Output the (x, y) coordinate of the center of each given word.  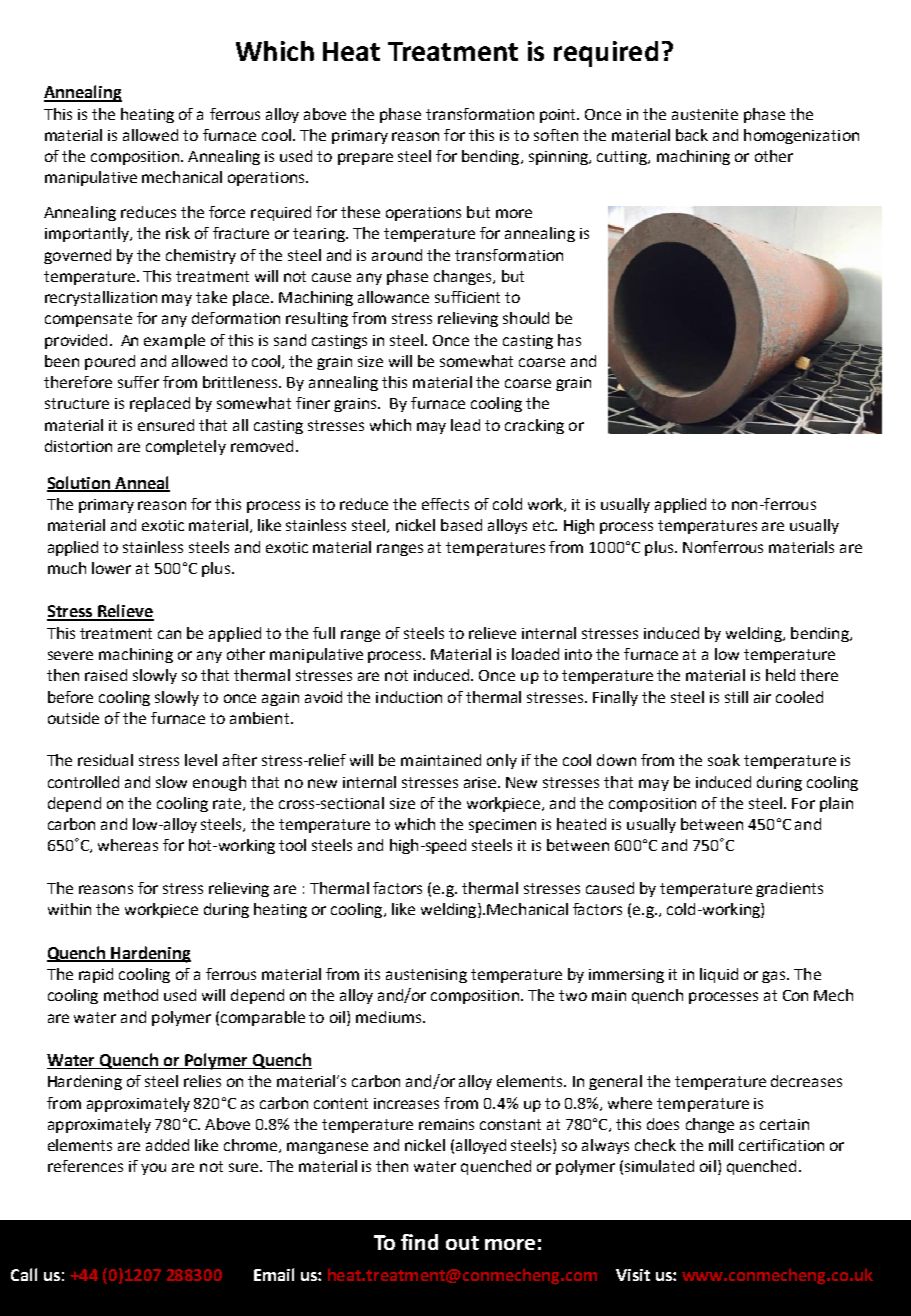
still (736, 697)
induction (409, 697)
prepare (365, 159)
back (692, 135)
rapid (96, 975)
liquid (719, 975)
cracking (534, 426)
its (372, 974)
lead (465, 425)
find (419, 1242)
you (153, 1169)
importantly (88, 234)
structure (77, 403)
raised (106, 675)
